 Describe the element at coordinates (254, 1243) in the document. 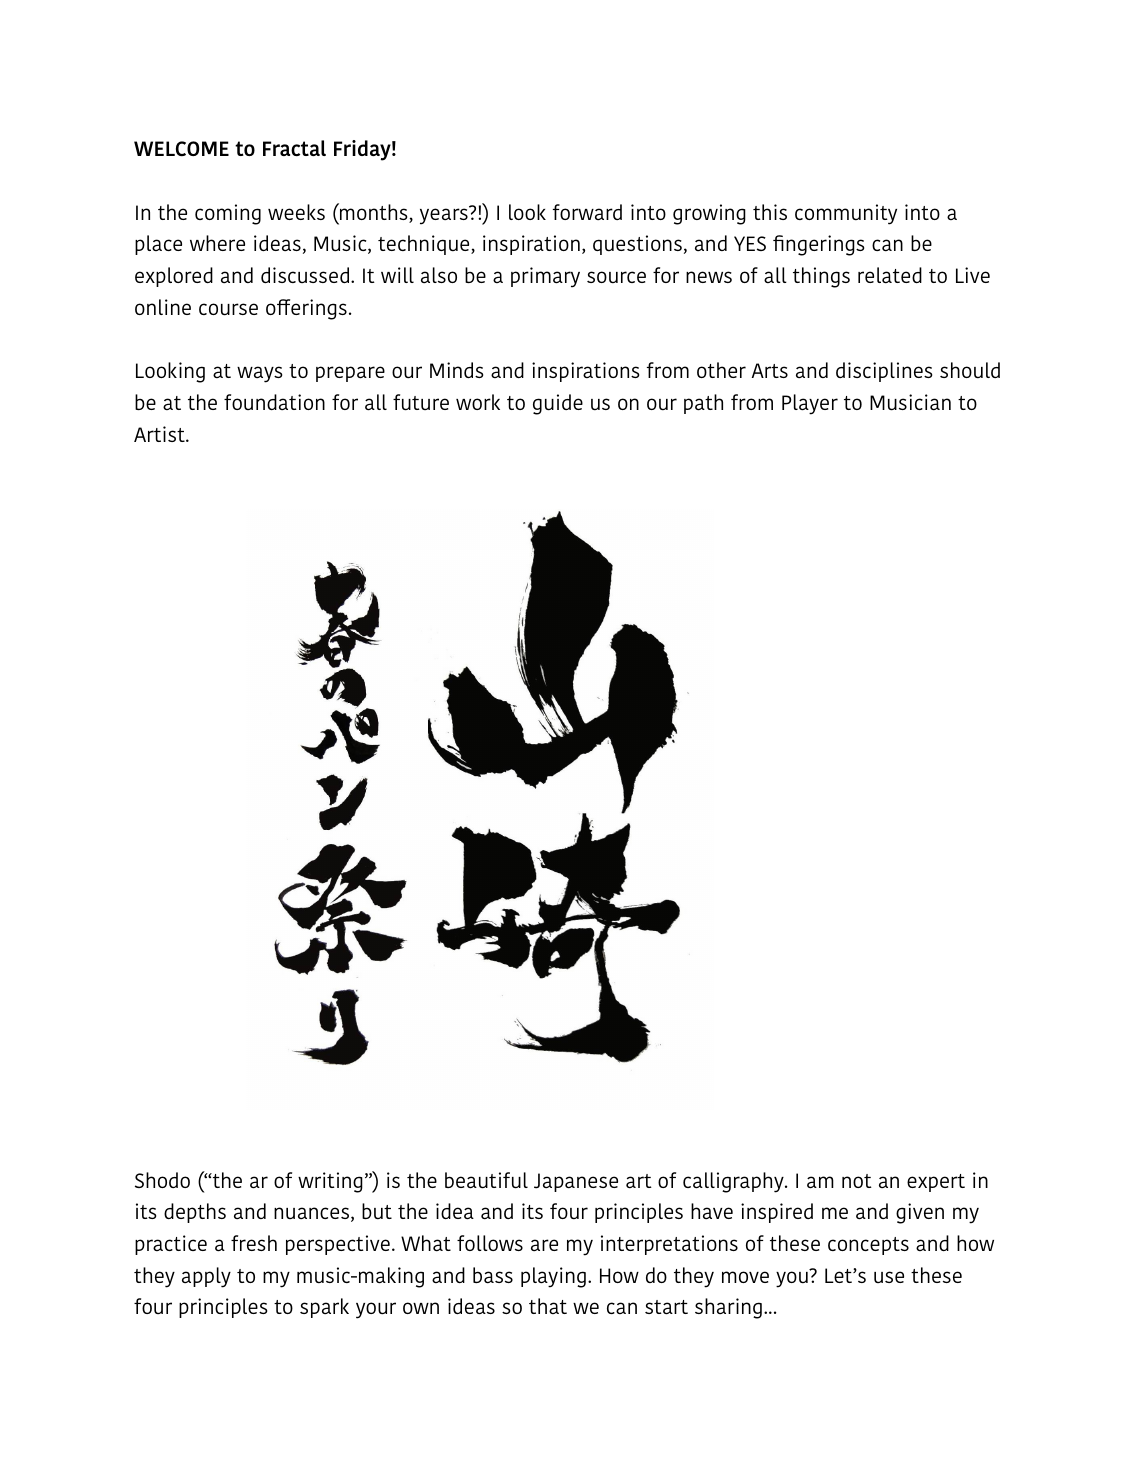

I see `fresh` at that location.
